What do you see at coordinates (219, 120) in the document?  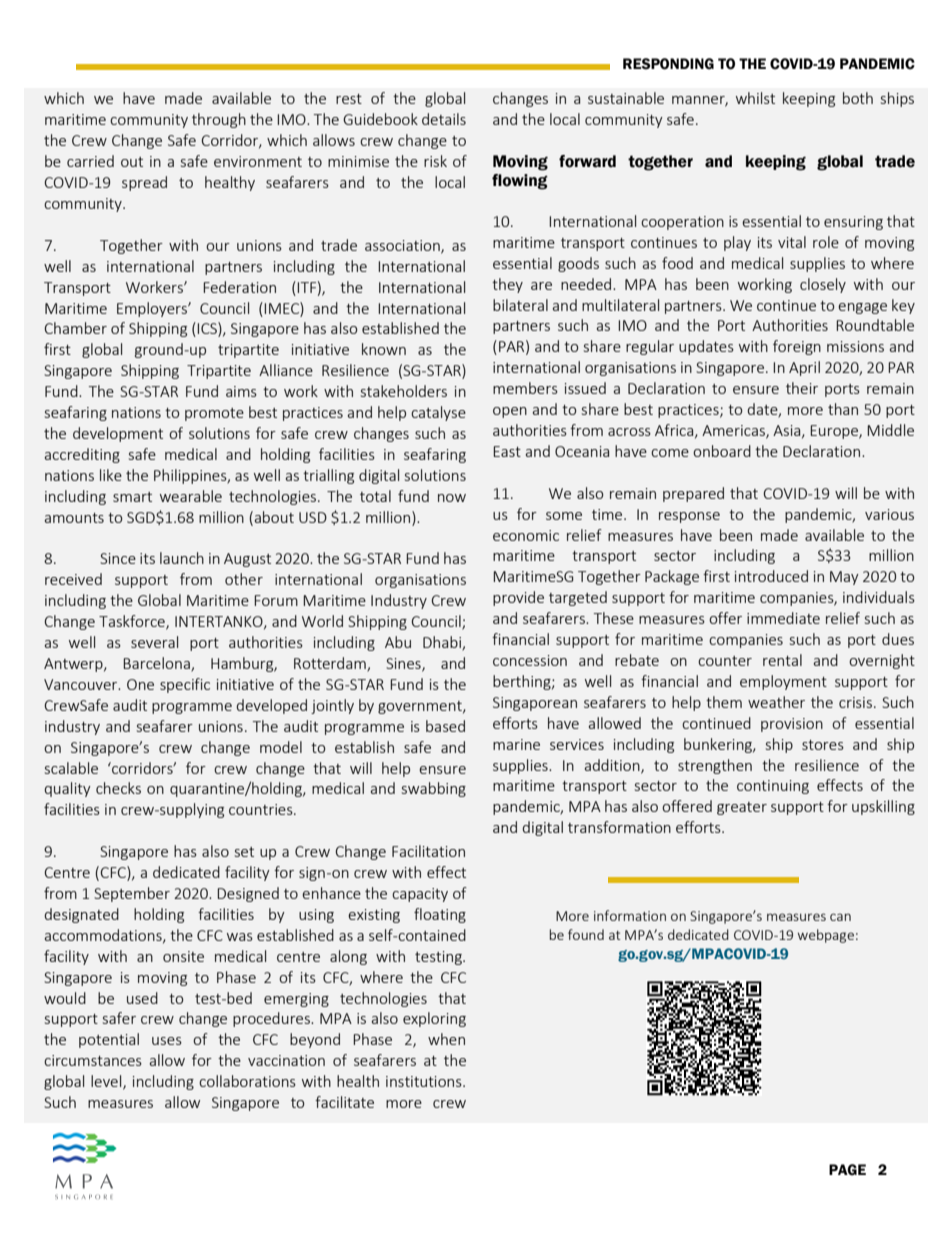 I see `through` at bounding box center [219, 120].
